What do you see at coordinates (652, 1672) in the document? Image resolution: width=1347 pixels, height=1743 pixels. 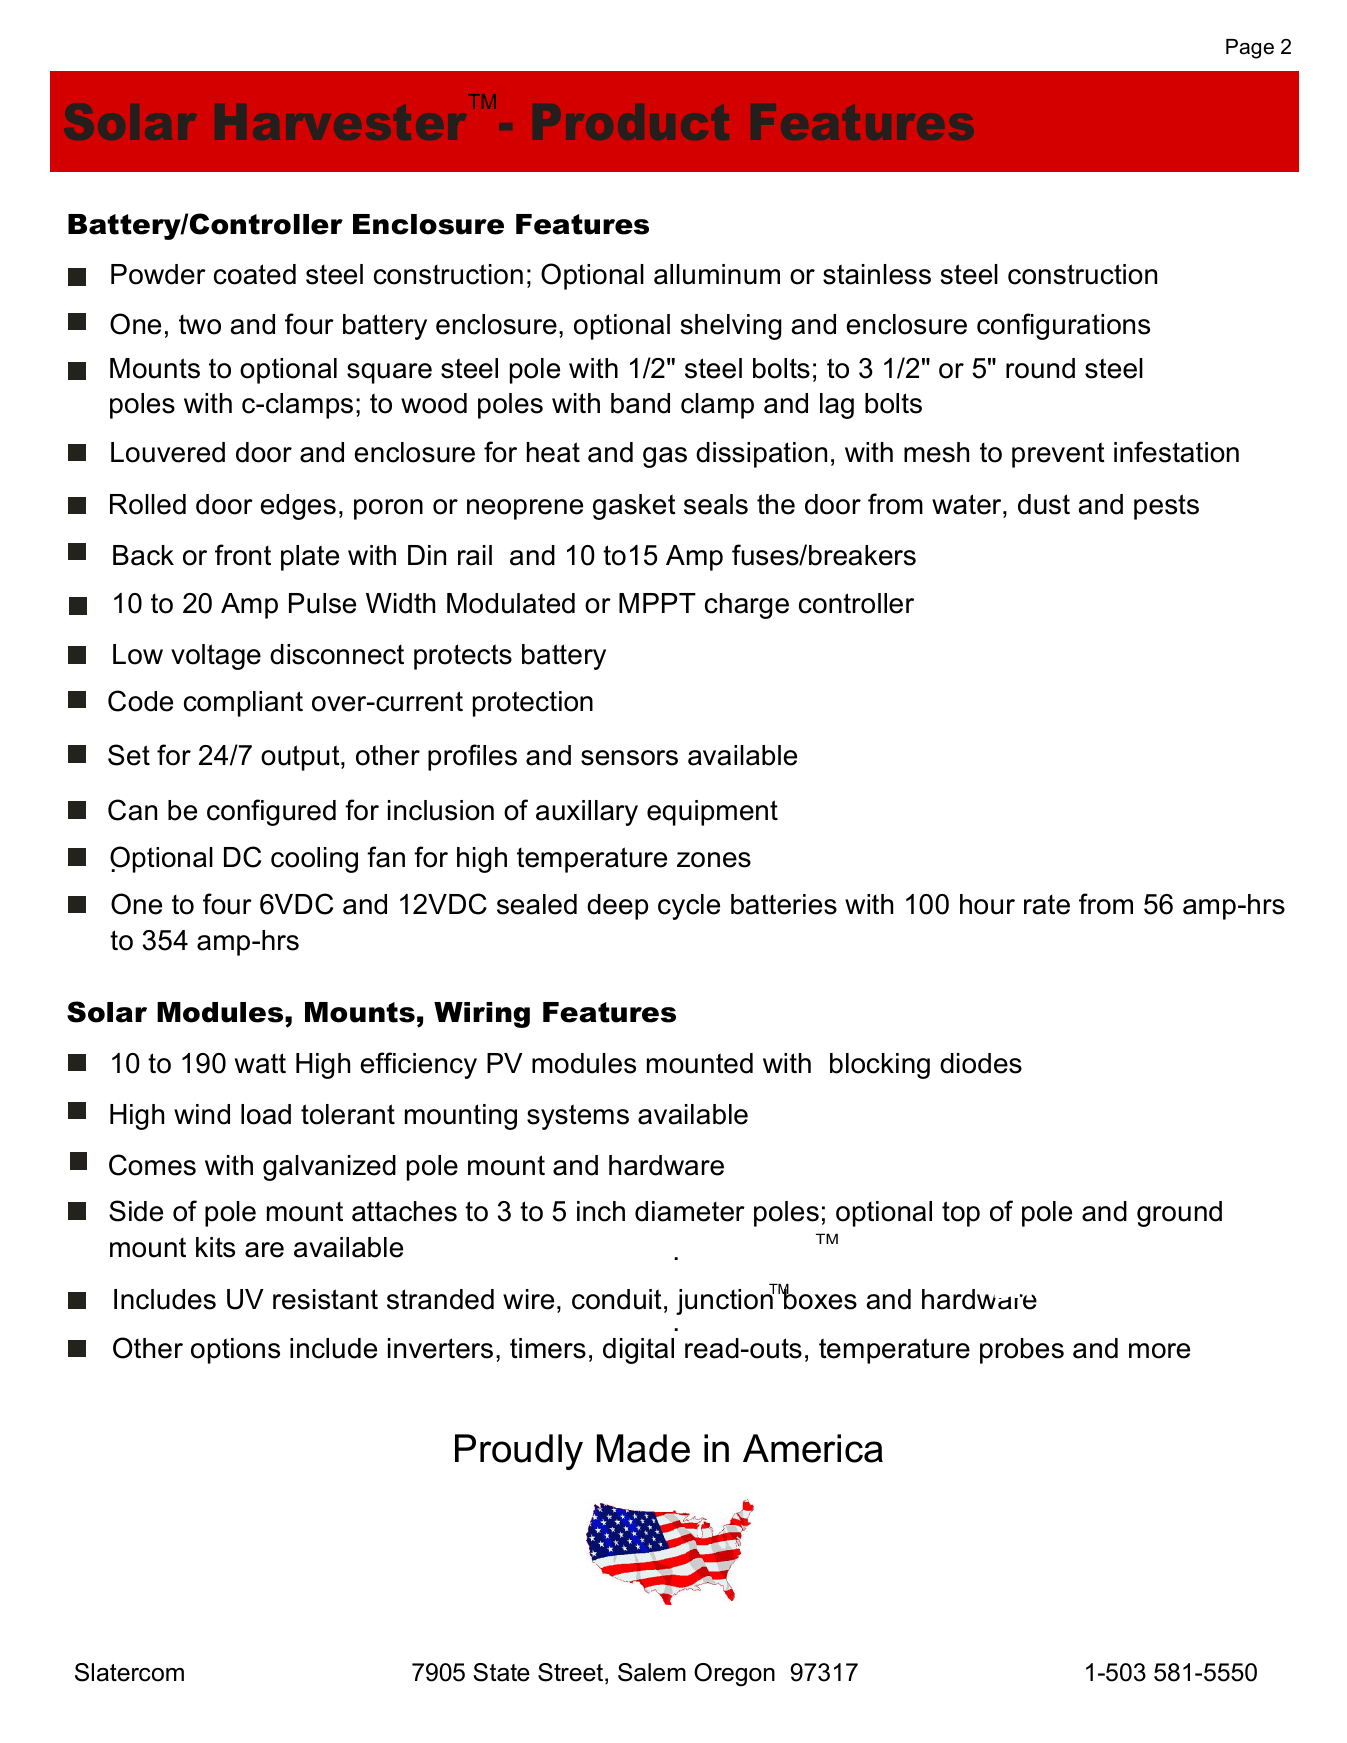 I see `Salem` at bounding box center [652, 1672].
